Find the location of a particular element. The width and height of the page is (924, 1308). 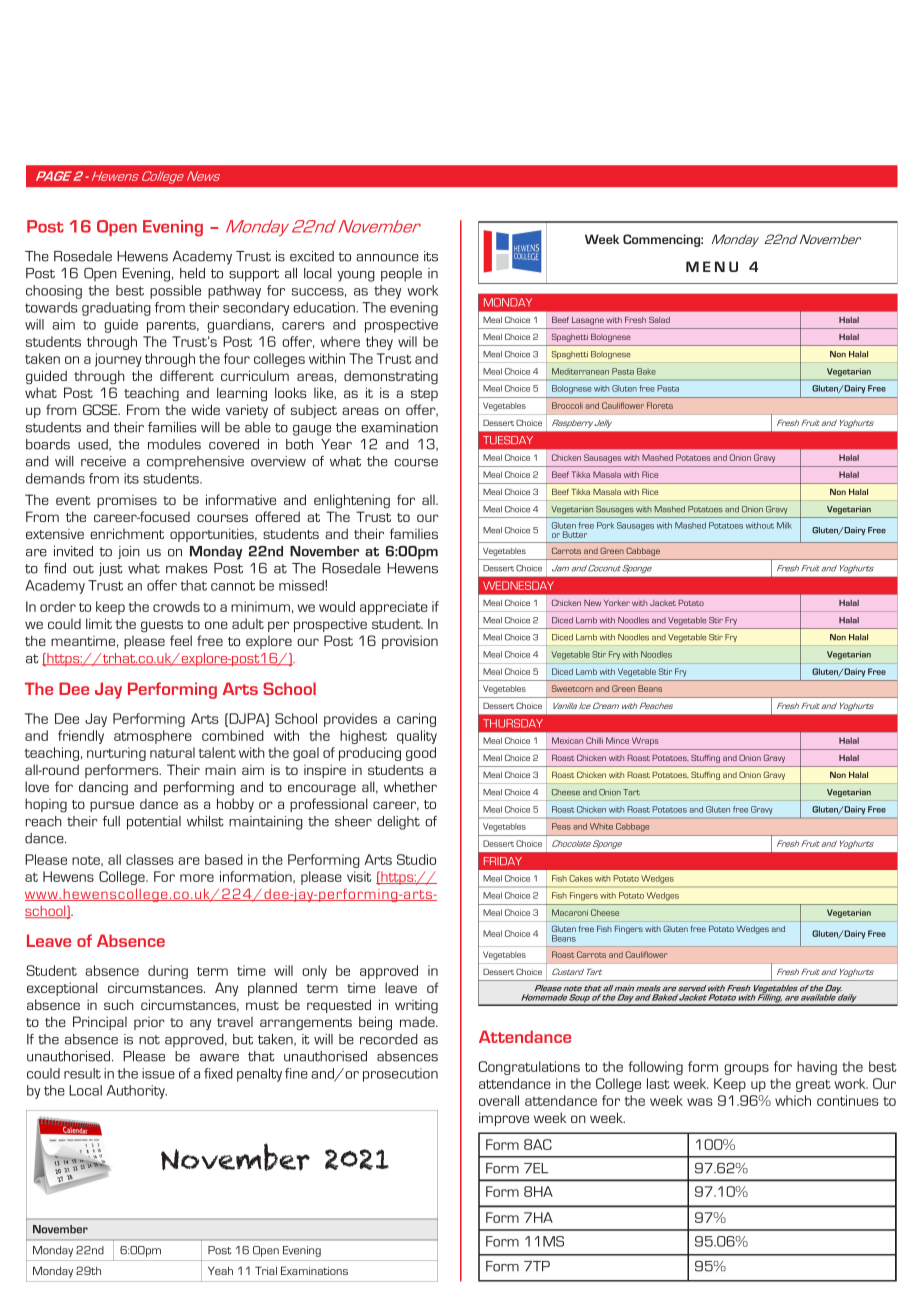

Yeah is located at coordinates (220, 1270).
